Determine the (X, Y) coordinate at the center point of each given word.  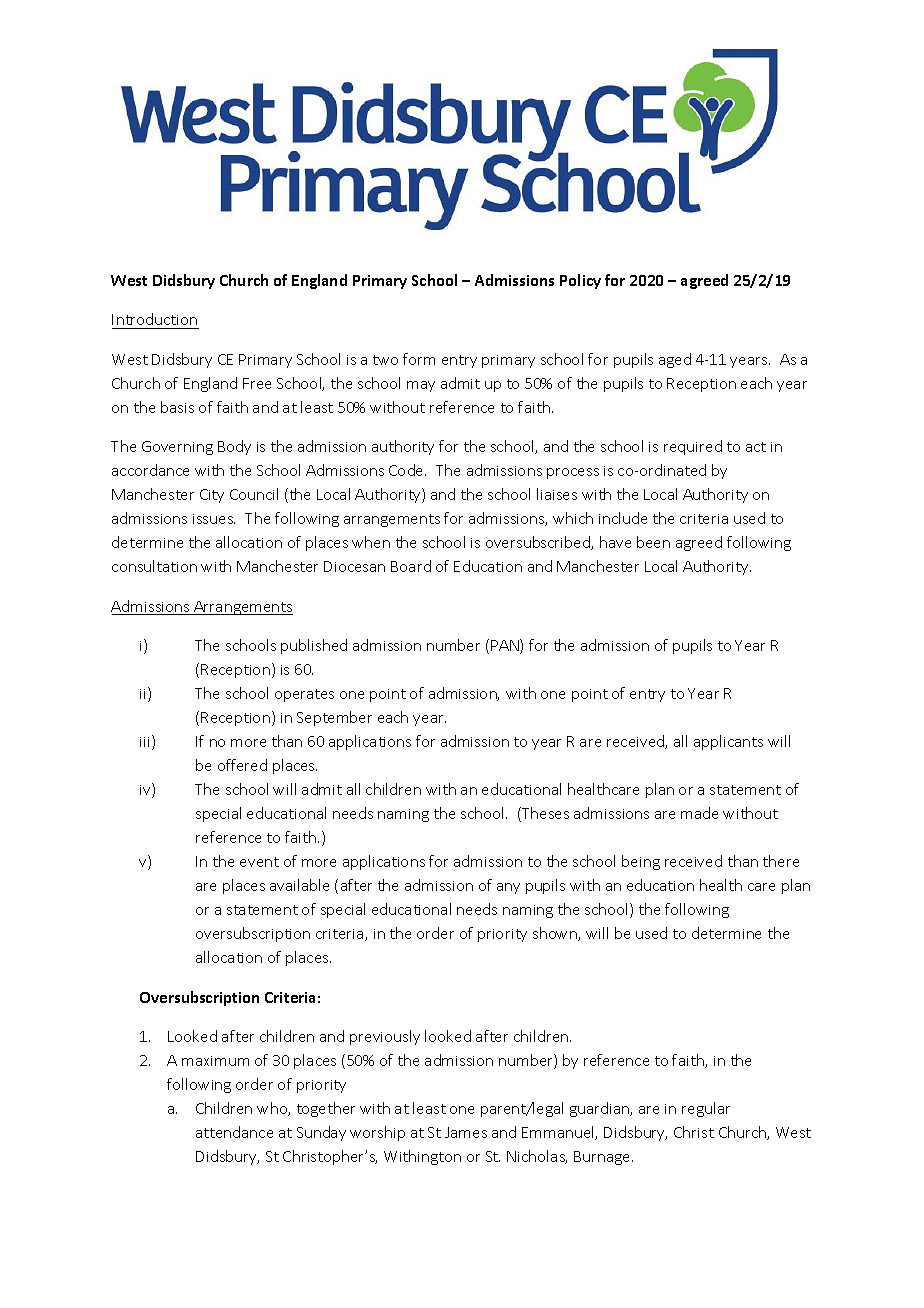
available (299, 885)
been (653, 542)
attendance (234, 1132)
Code (407, 470)
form (419, 359)
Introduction (154, 319)
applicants (728, 742)
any (508, 888)
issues (214, 519)
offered (242, 765)
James (466, 1132)
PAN (506, 646)
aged (675, 360)
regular (706, 1109)
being (641, 862)
